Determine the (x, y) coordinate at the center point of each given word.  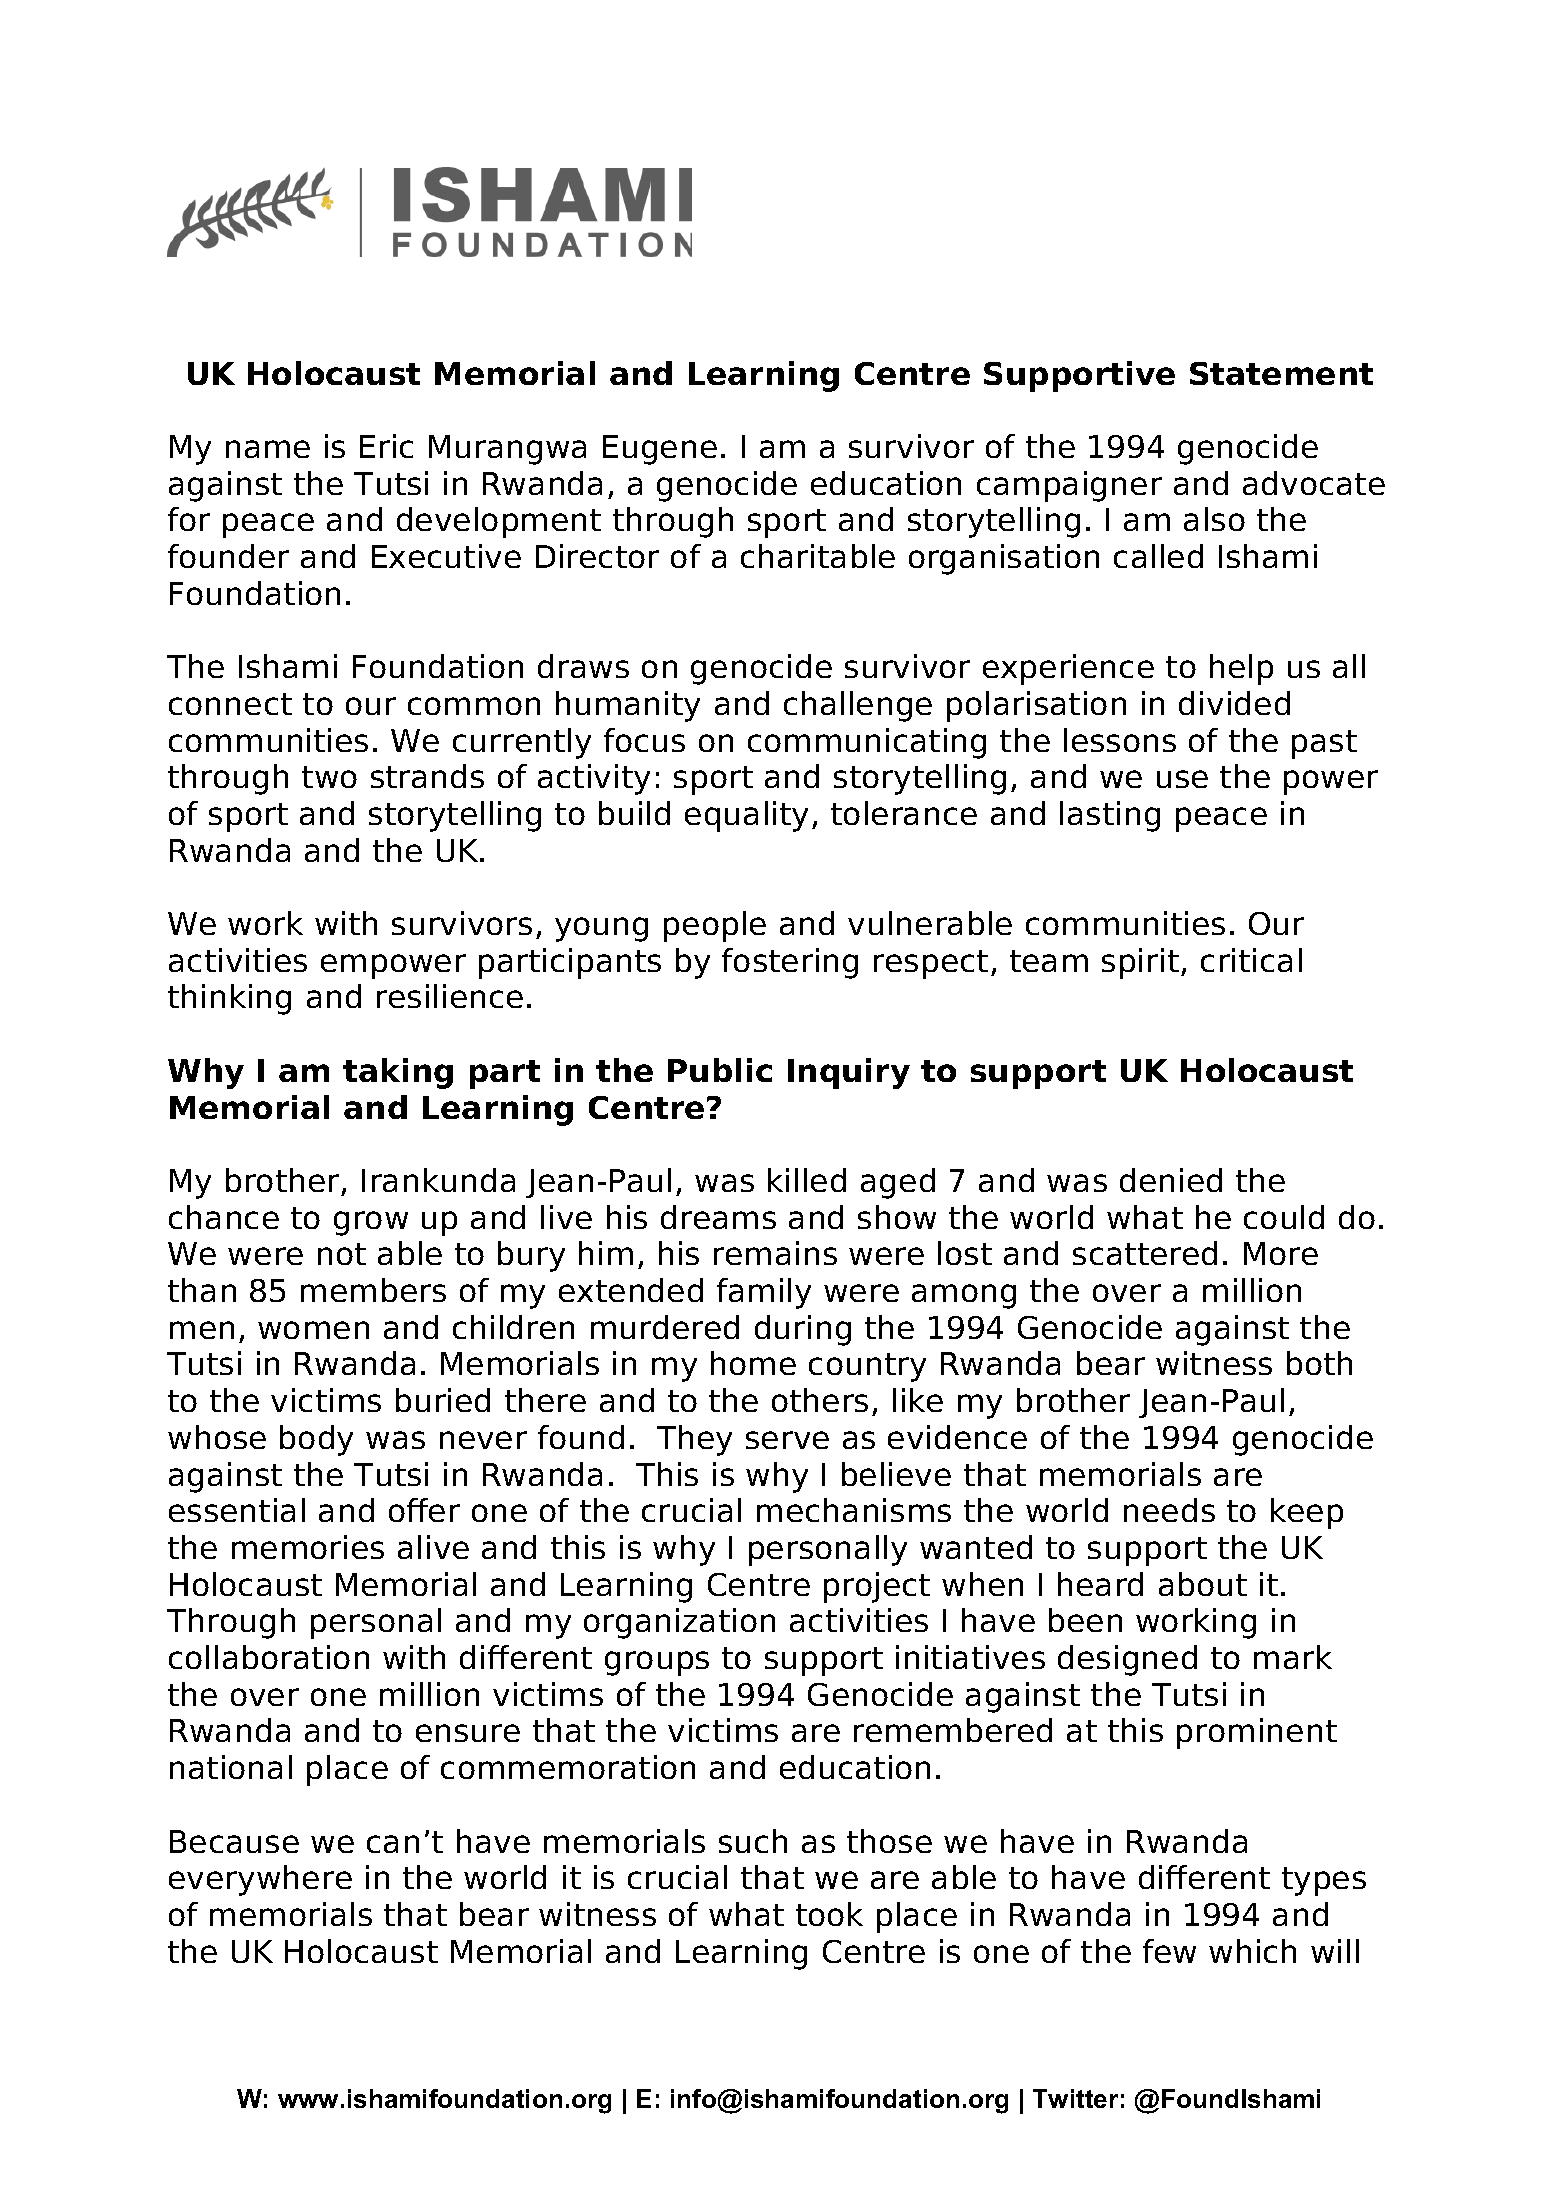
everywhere (260, 1880)
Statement (1281, 373)
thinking (229, 999)
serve (787, 1440)
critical (1251, 960)
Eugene (660, 450)
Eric (386, 446)
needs (1169, 1510)
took (829, 1914)
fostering (790, 963)
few (1169, 1951)
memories (308, 1547)
